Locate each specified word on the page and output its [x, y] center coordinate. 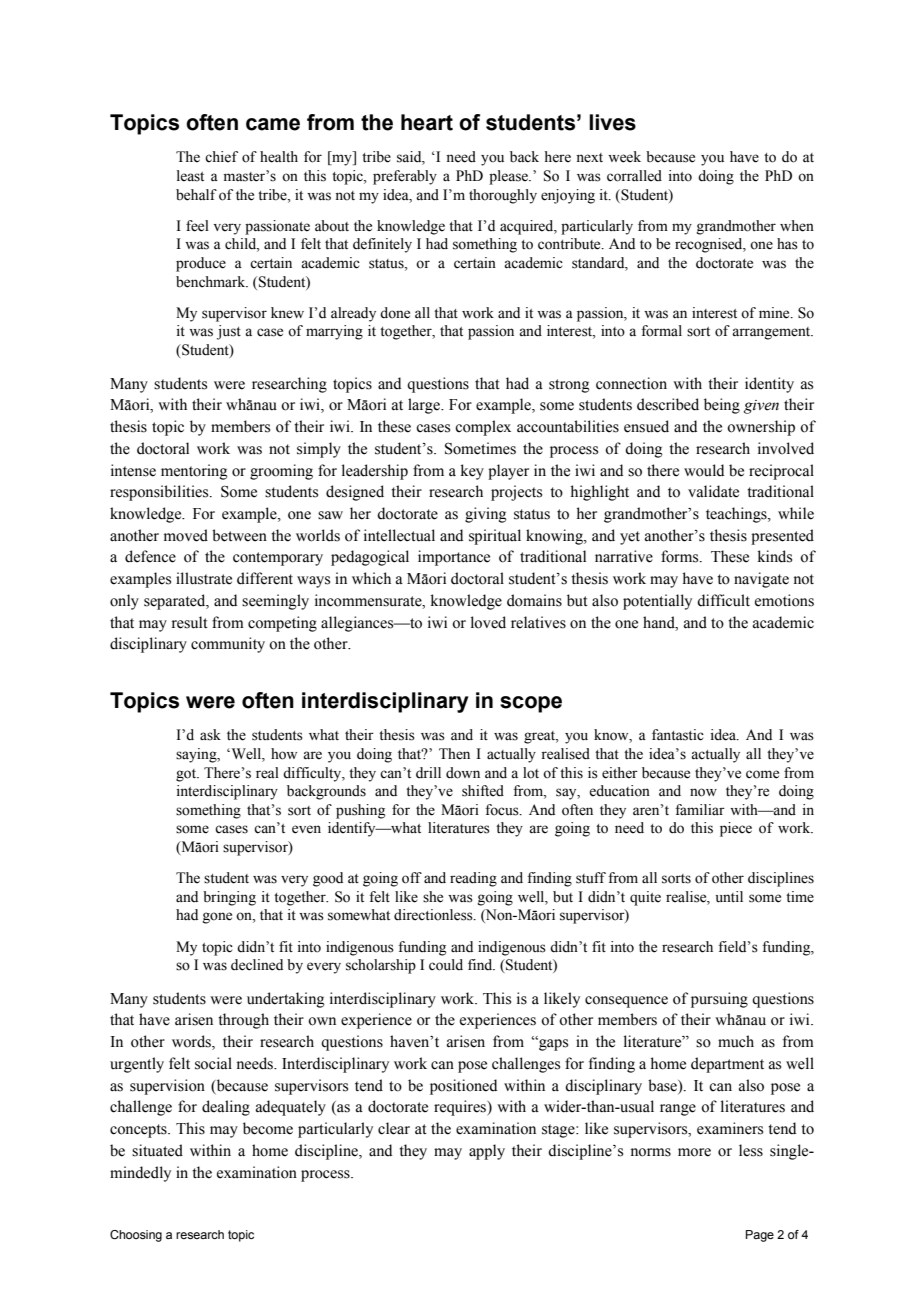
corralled [634, 176]
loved [488, 622]
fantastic [678, 735]
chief [221, 157]
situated [157, 1150]
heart [427, 122]
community [228, 645]
